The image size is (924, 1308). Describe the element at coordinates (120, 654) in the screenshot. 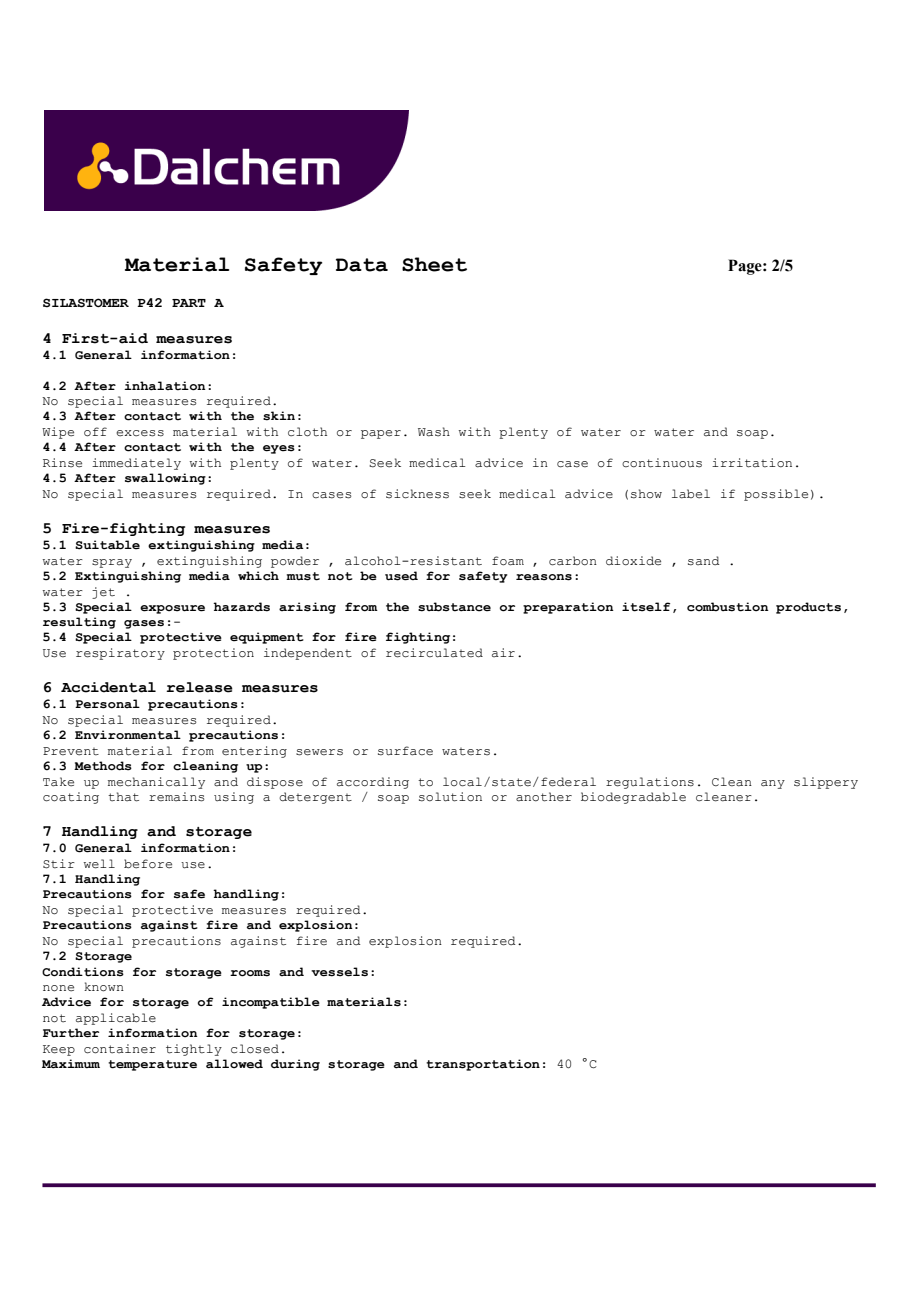

I see `respiratory` at that location.
